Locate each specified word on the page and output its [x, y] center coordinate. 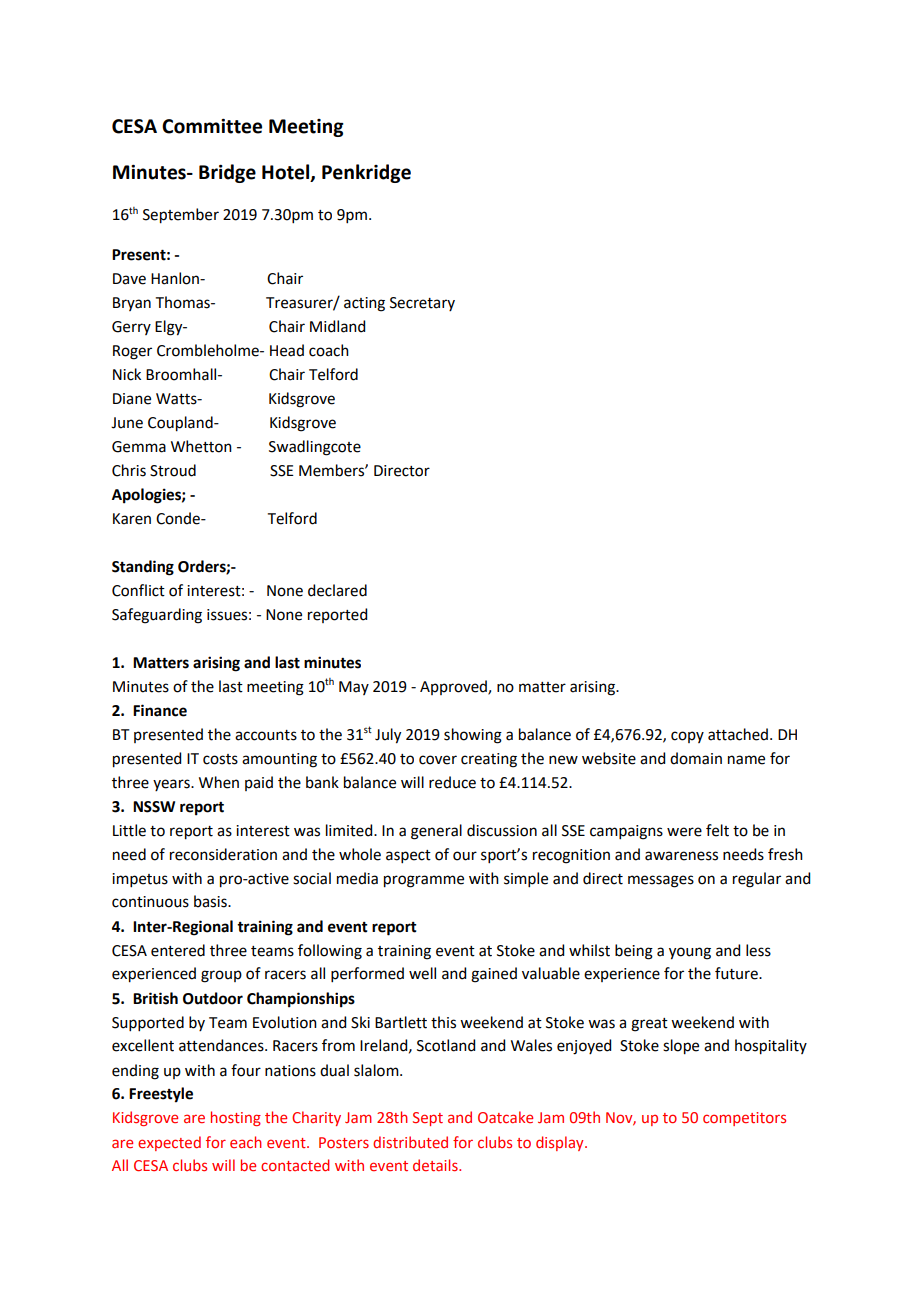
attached [738, 734]
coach [329, 350]
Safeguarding [157, 616]
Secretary [422, 304]
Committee [212, 126]
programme [424, 881]
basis [211, 901]
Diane [132, 399]
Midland [337, 326]
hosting [236, 1118]
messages [661, 881]
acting [364, 304]
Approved [454, 687]
